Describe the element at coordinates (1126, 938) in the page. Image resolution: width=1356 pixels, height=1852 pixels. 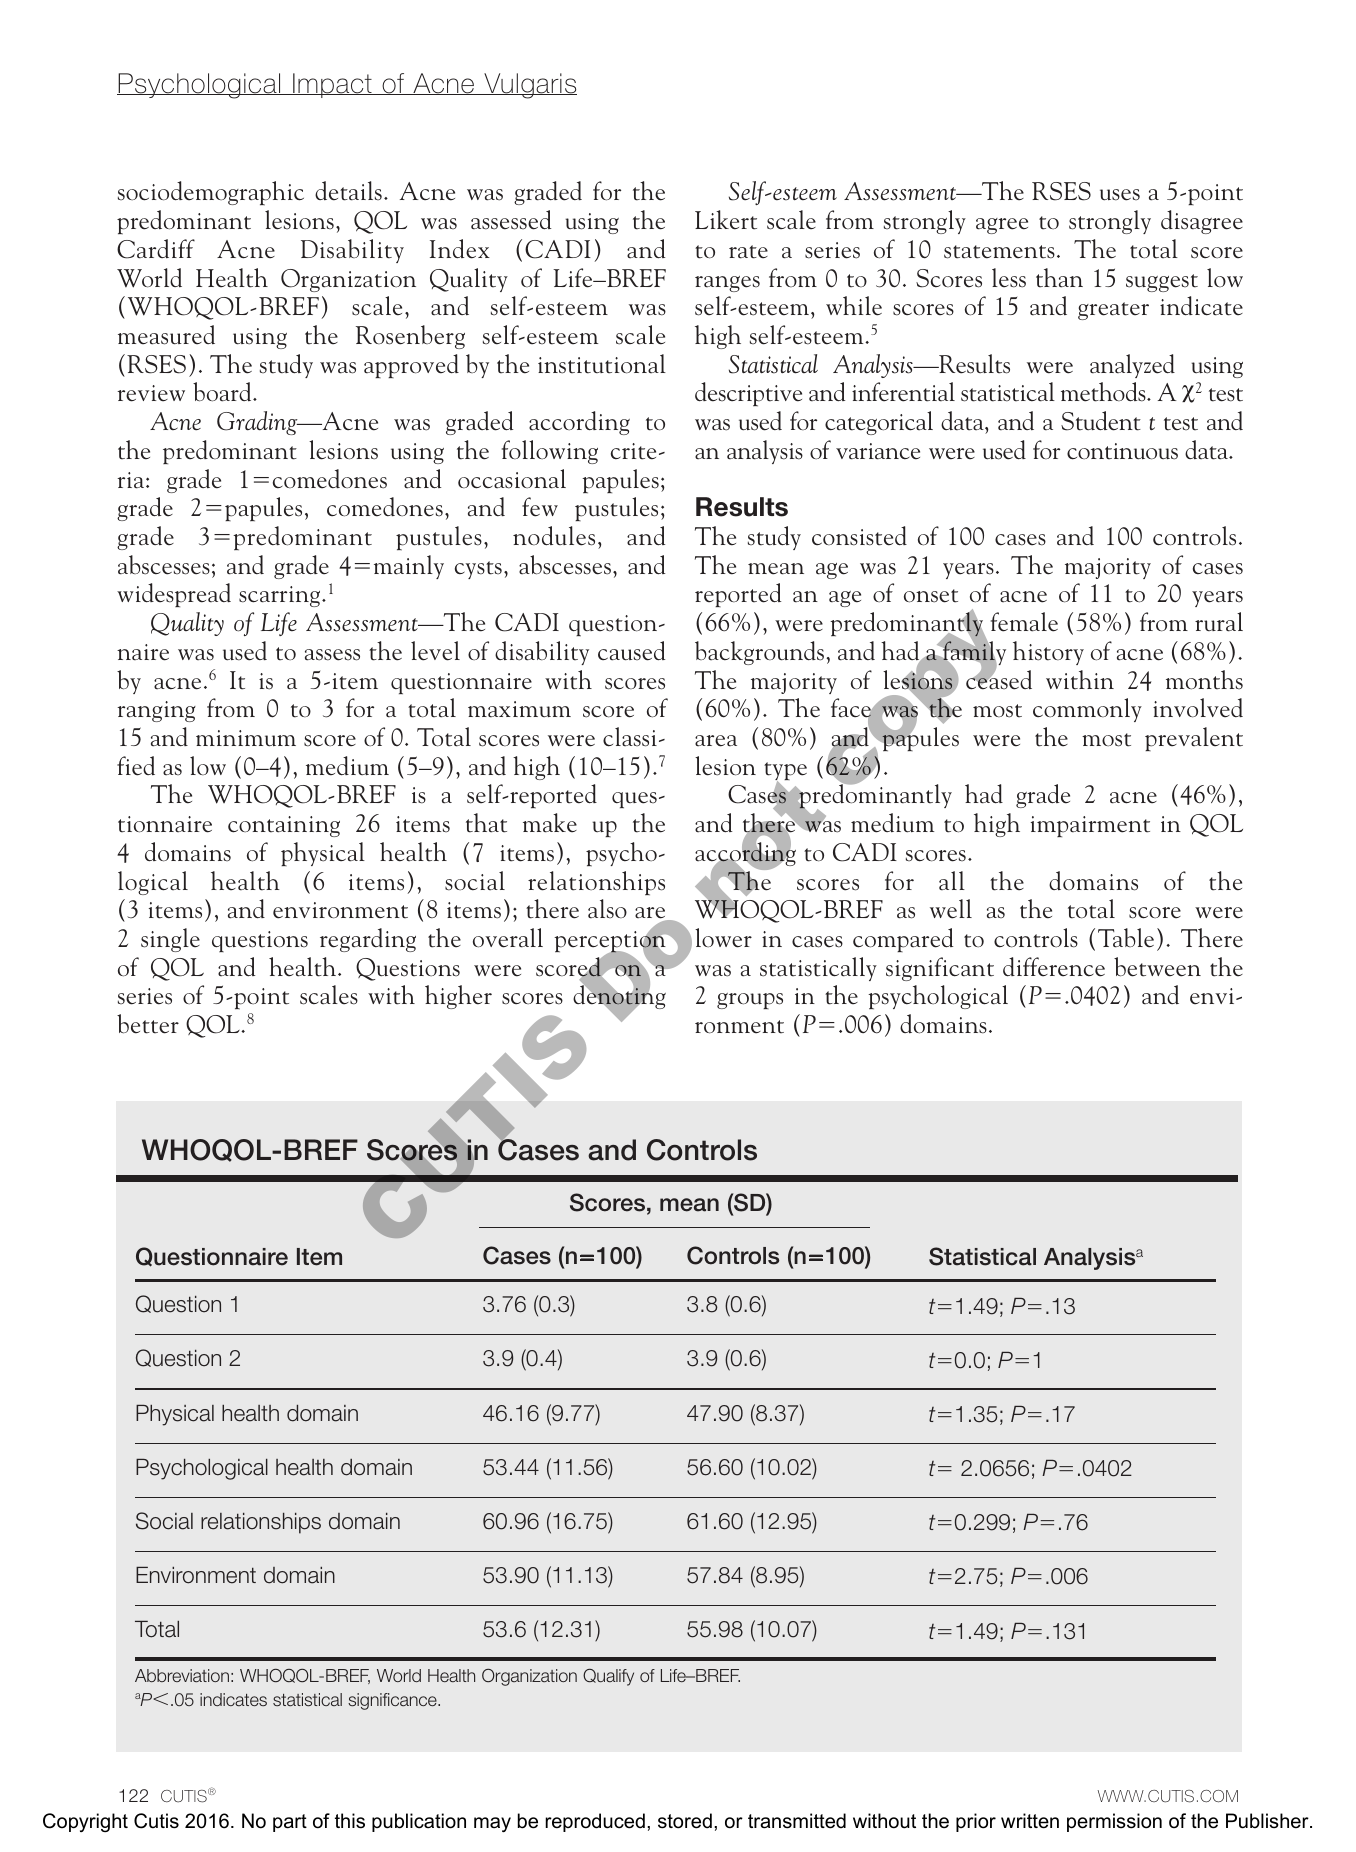
I see `Table` at that location.
